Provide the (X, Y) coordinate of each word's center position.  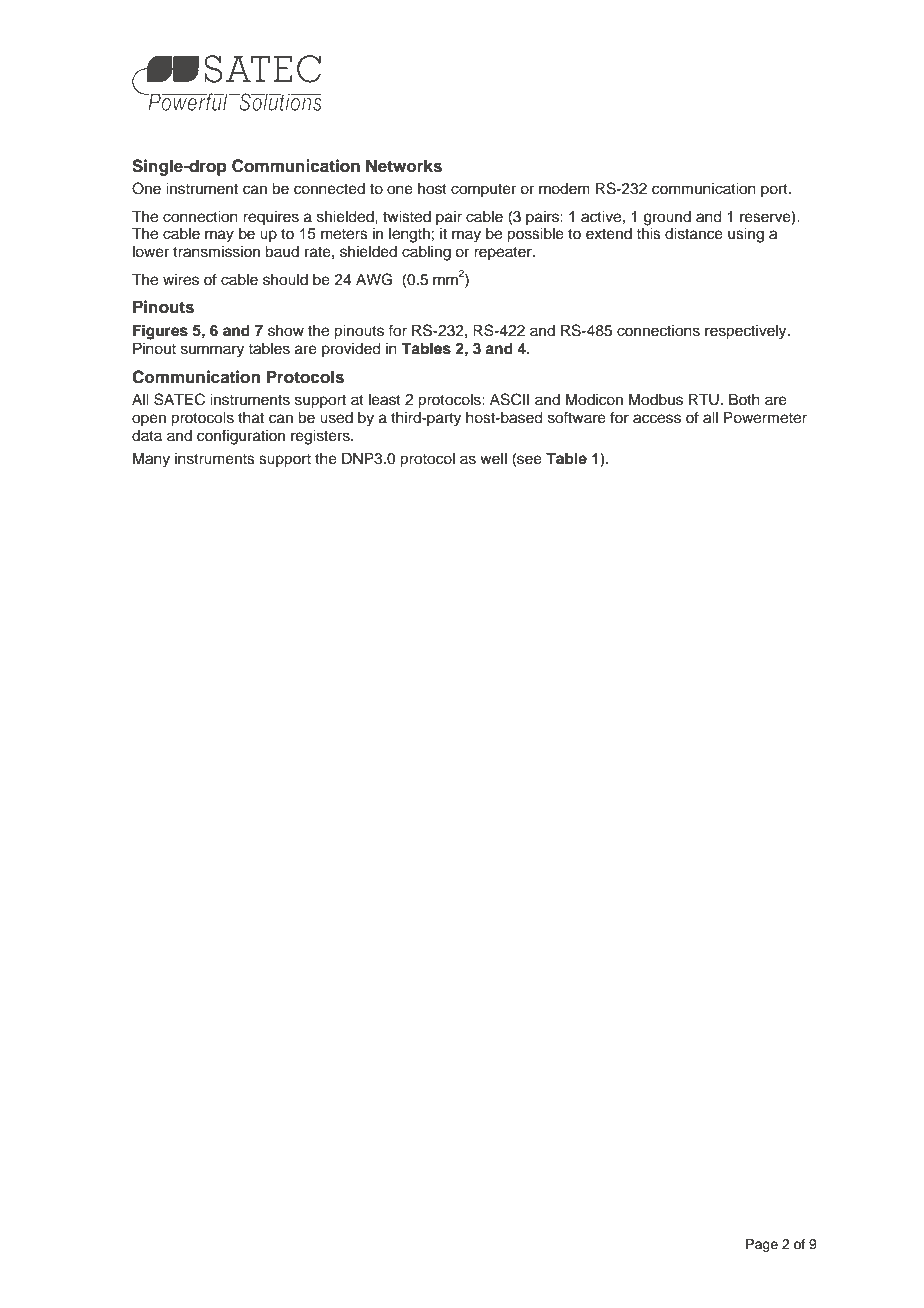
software (577, 417)
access (657, 419)
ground (667, 218)
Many (151, 460)
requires (271, 218)
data (147, 435)
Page (762, 1245)
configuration (241, 437)
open (149, 420)
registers (321, 437)
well (493, 459)
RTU (704, 399)
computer (483, 191)
